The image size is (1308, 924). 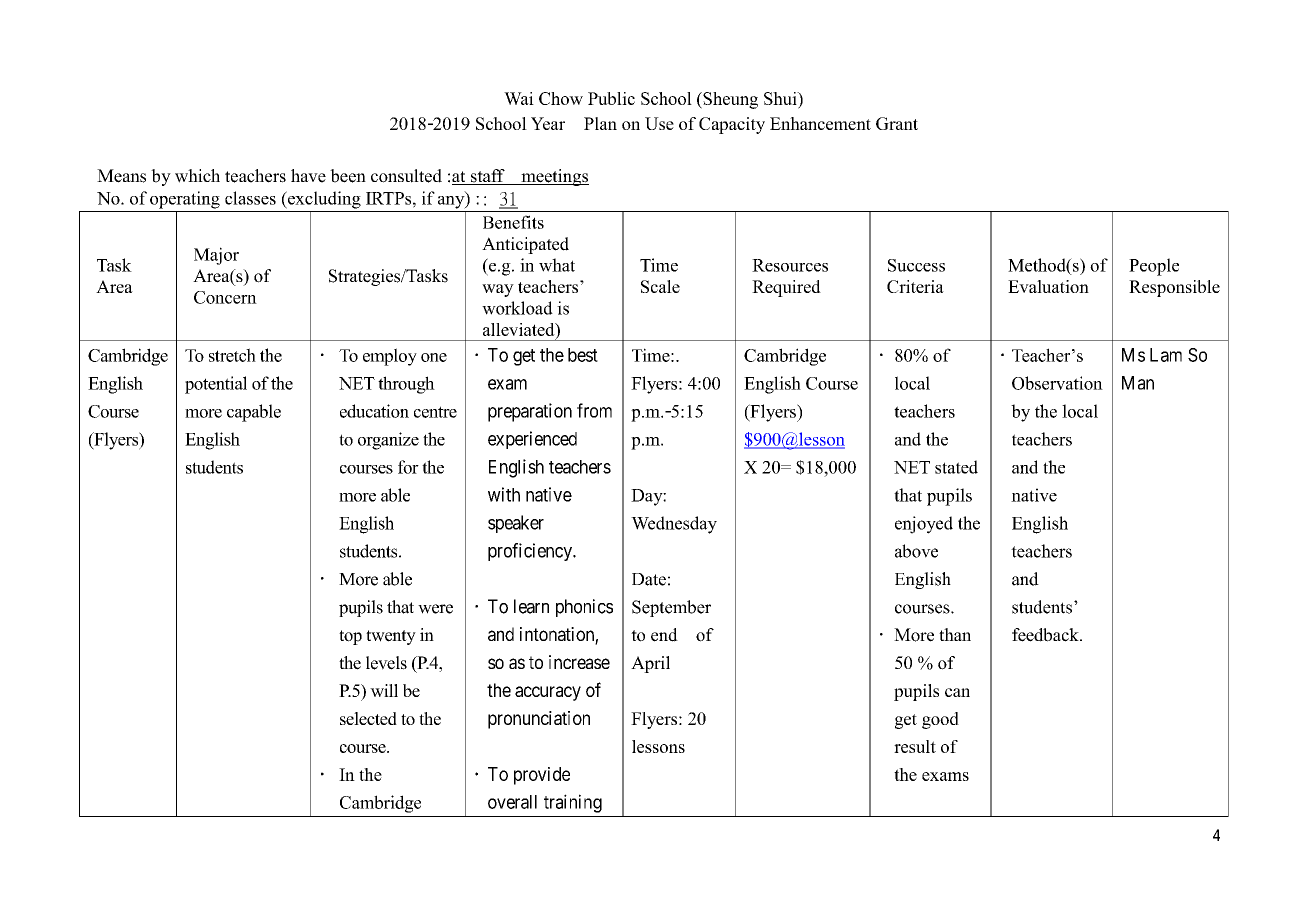 What do you see at coordinates (897, 123) in the page?
I see `Grant` at bounding box center [897, 123].
